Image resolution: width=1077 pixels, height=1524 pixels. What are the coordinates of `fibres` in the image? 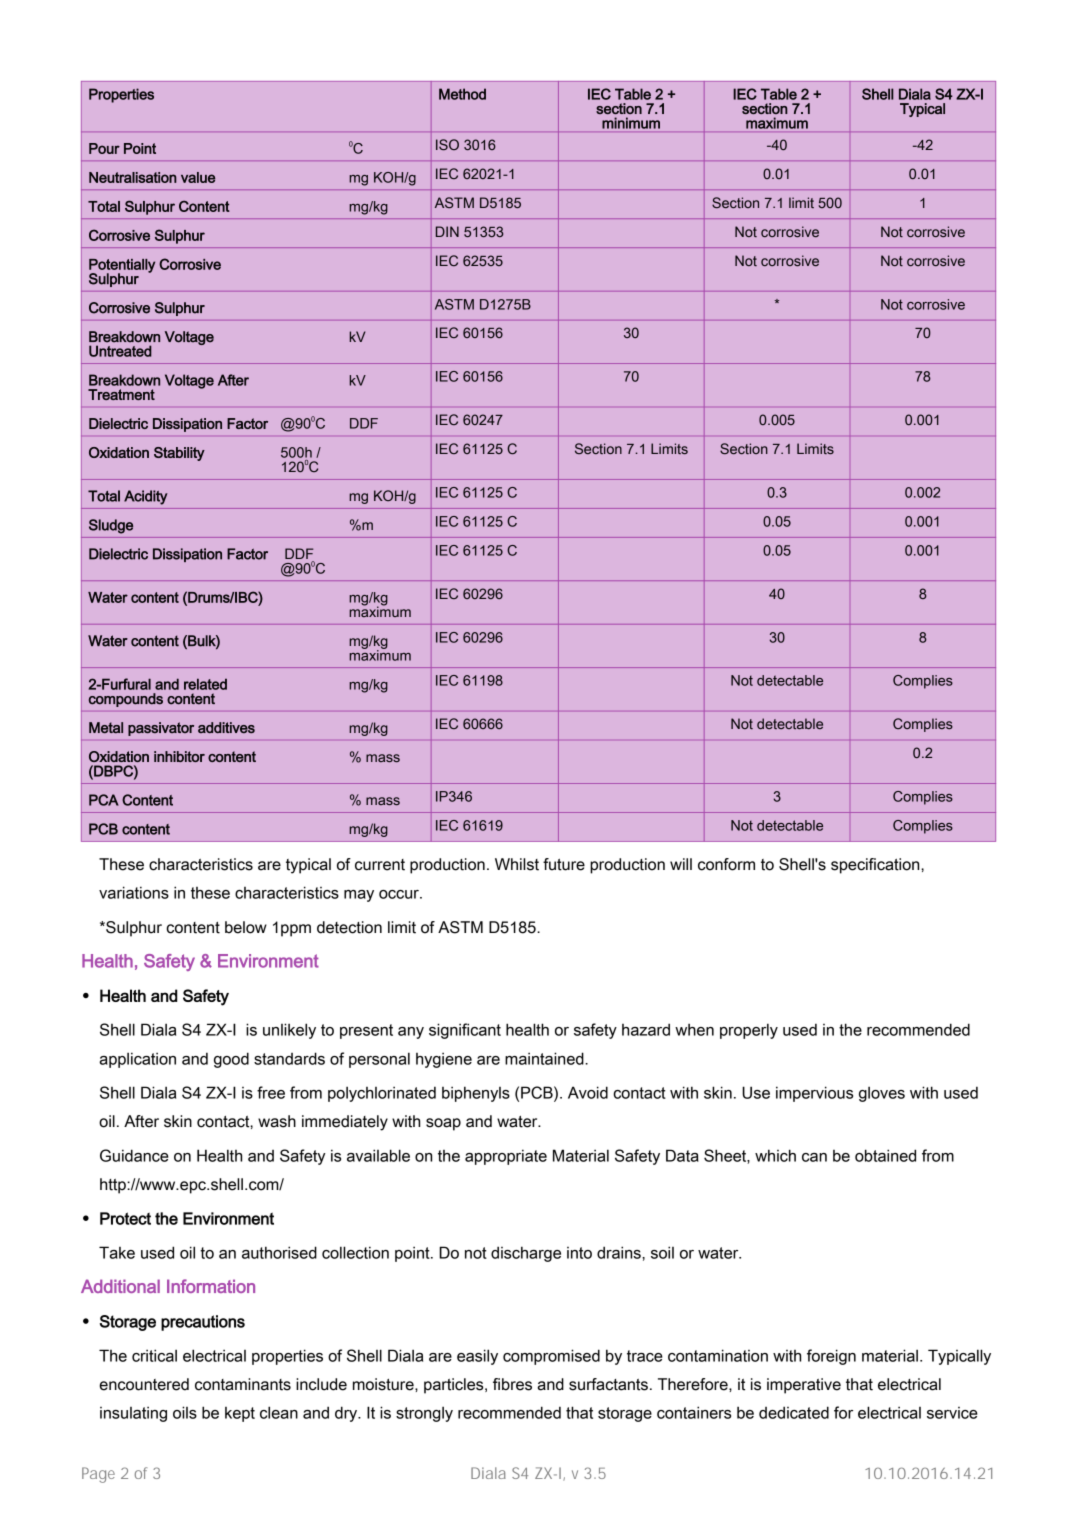 It's located at (512, 1384).
